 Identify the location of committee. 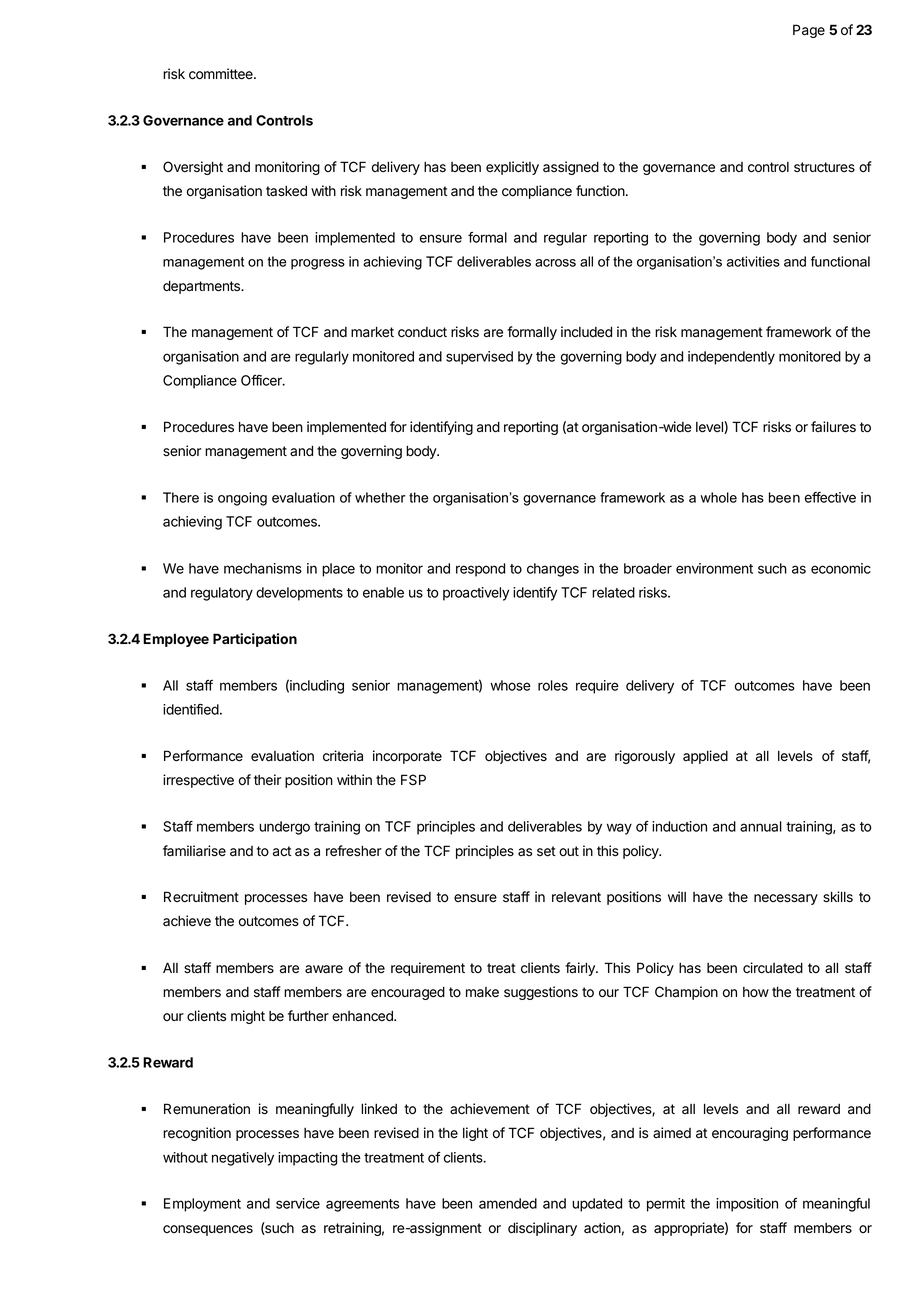
(222, 74).
